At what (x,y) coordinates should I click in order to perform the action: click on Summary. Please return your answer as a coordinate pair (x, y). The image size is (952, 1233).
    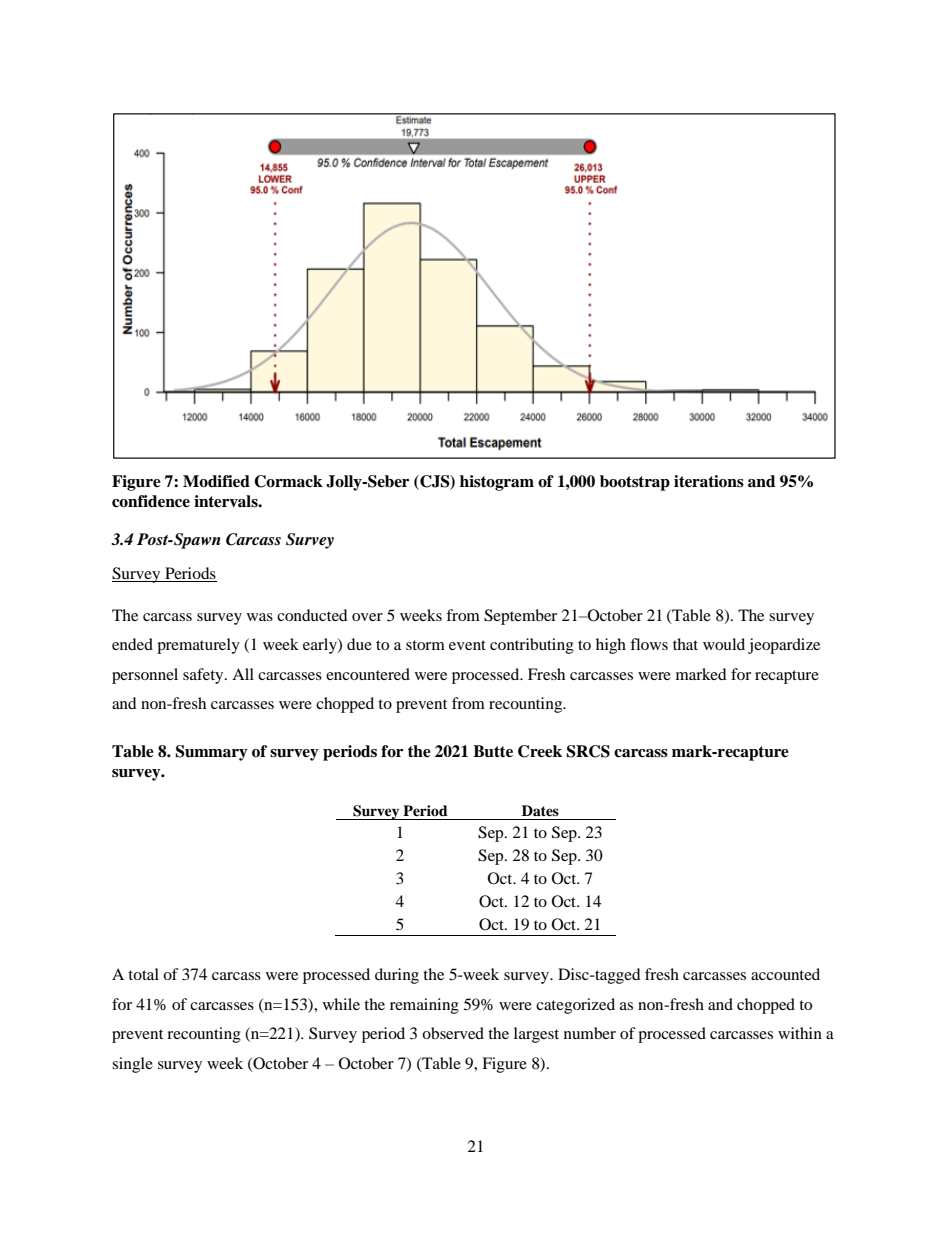
    Looking at the image, I should click on (211, 753).
